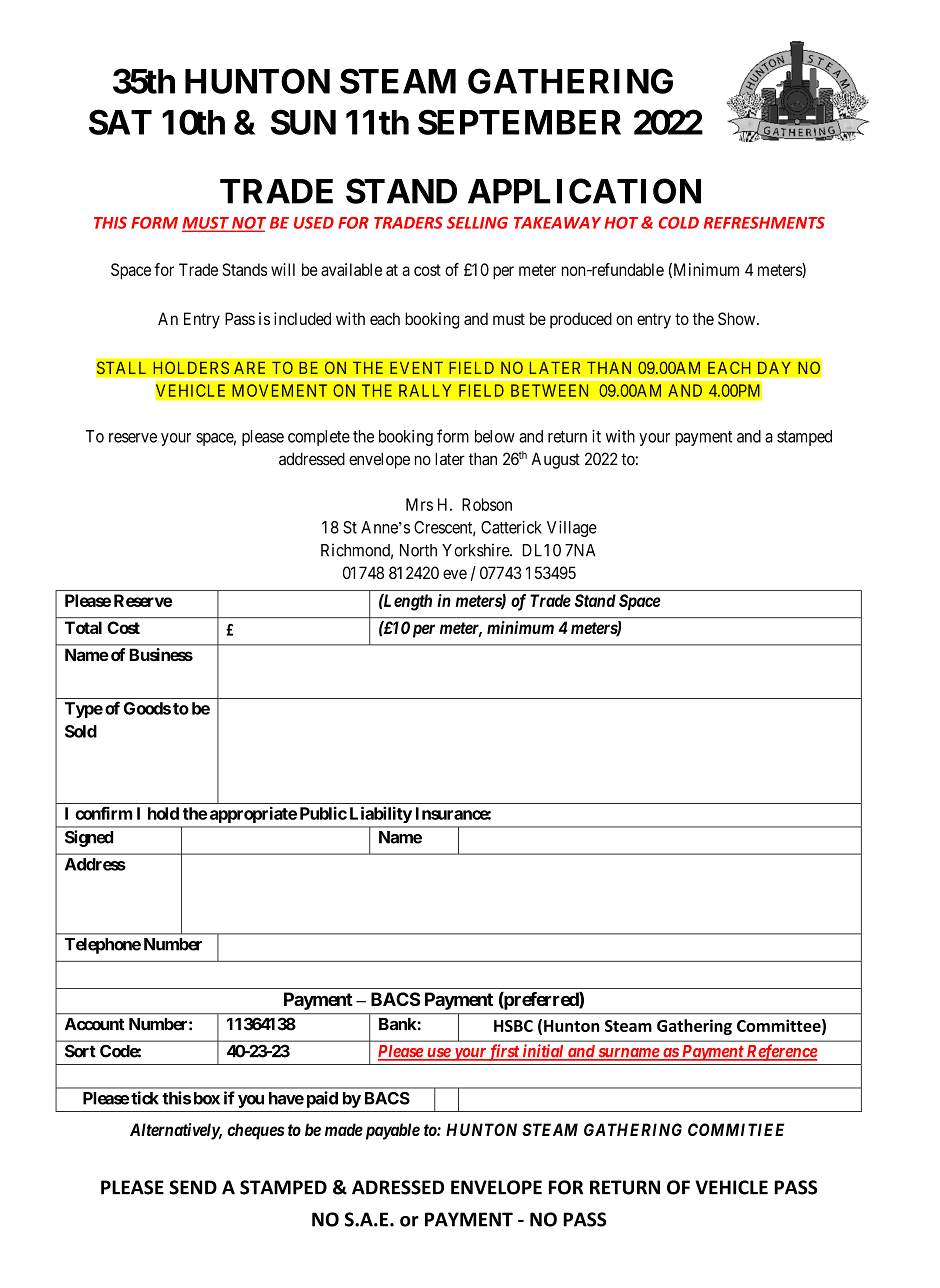 The image size is (940, 1288). What do you see at coordinates (120, 122) in the document?
I see `SAT` at bounding box center [120, 122].
